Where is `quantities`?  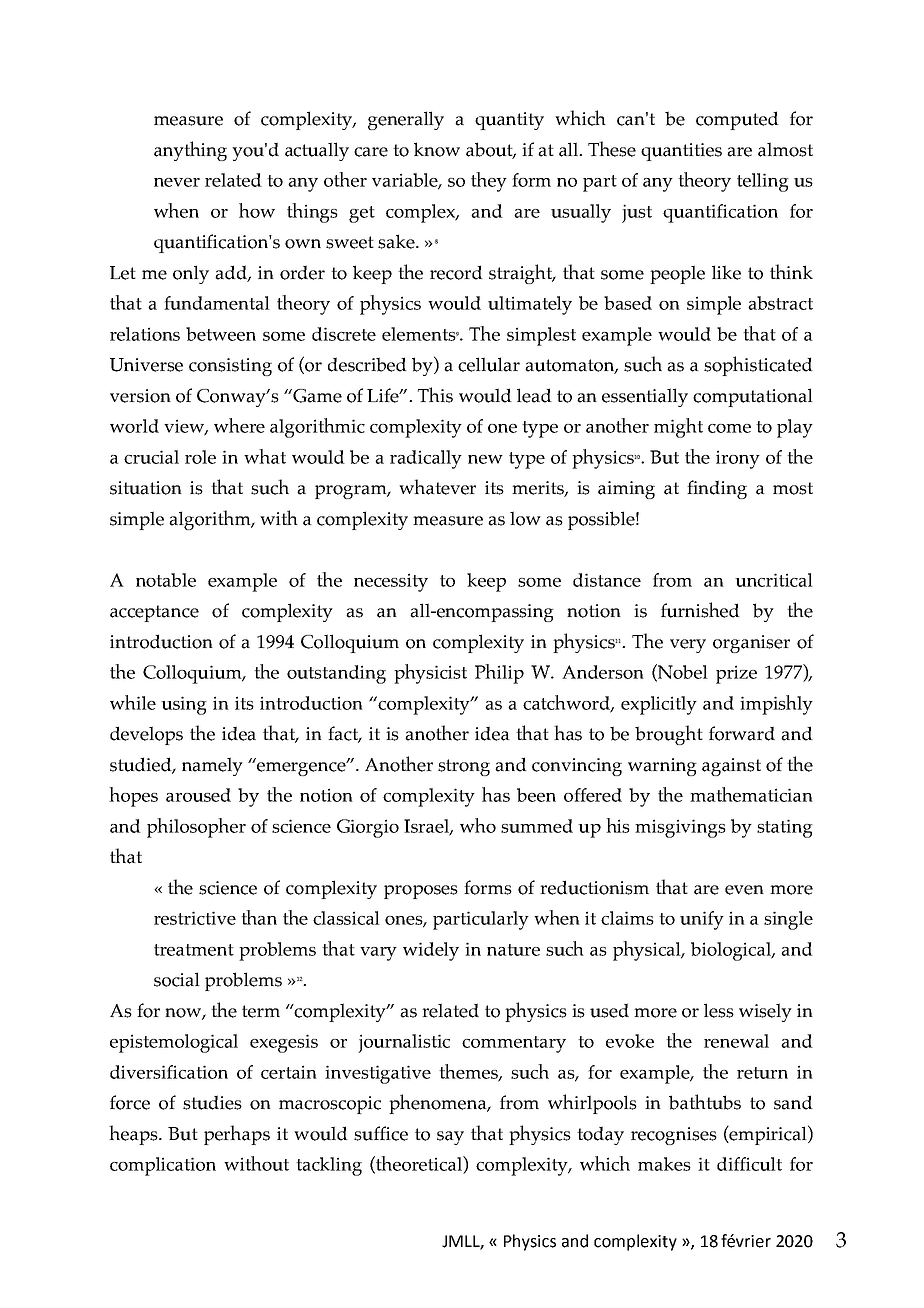
quantities is located at coordinates (681, 152).
